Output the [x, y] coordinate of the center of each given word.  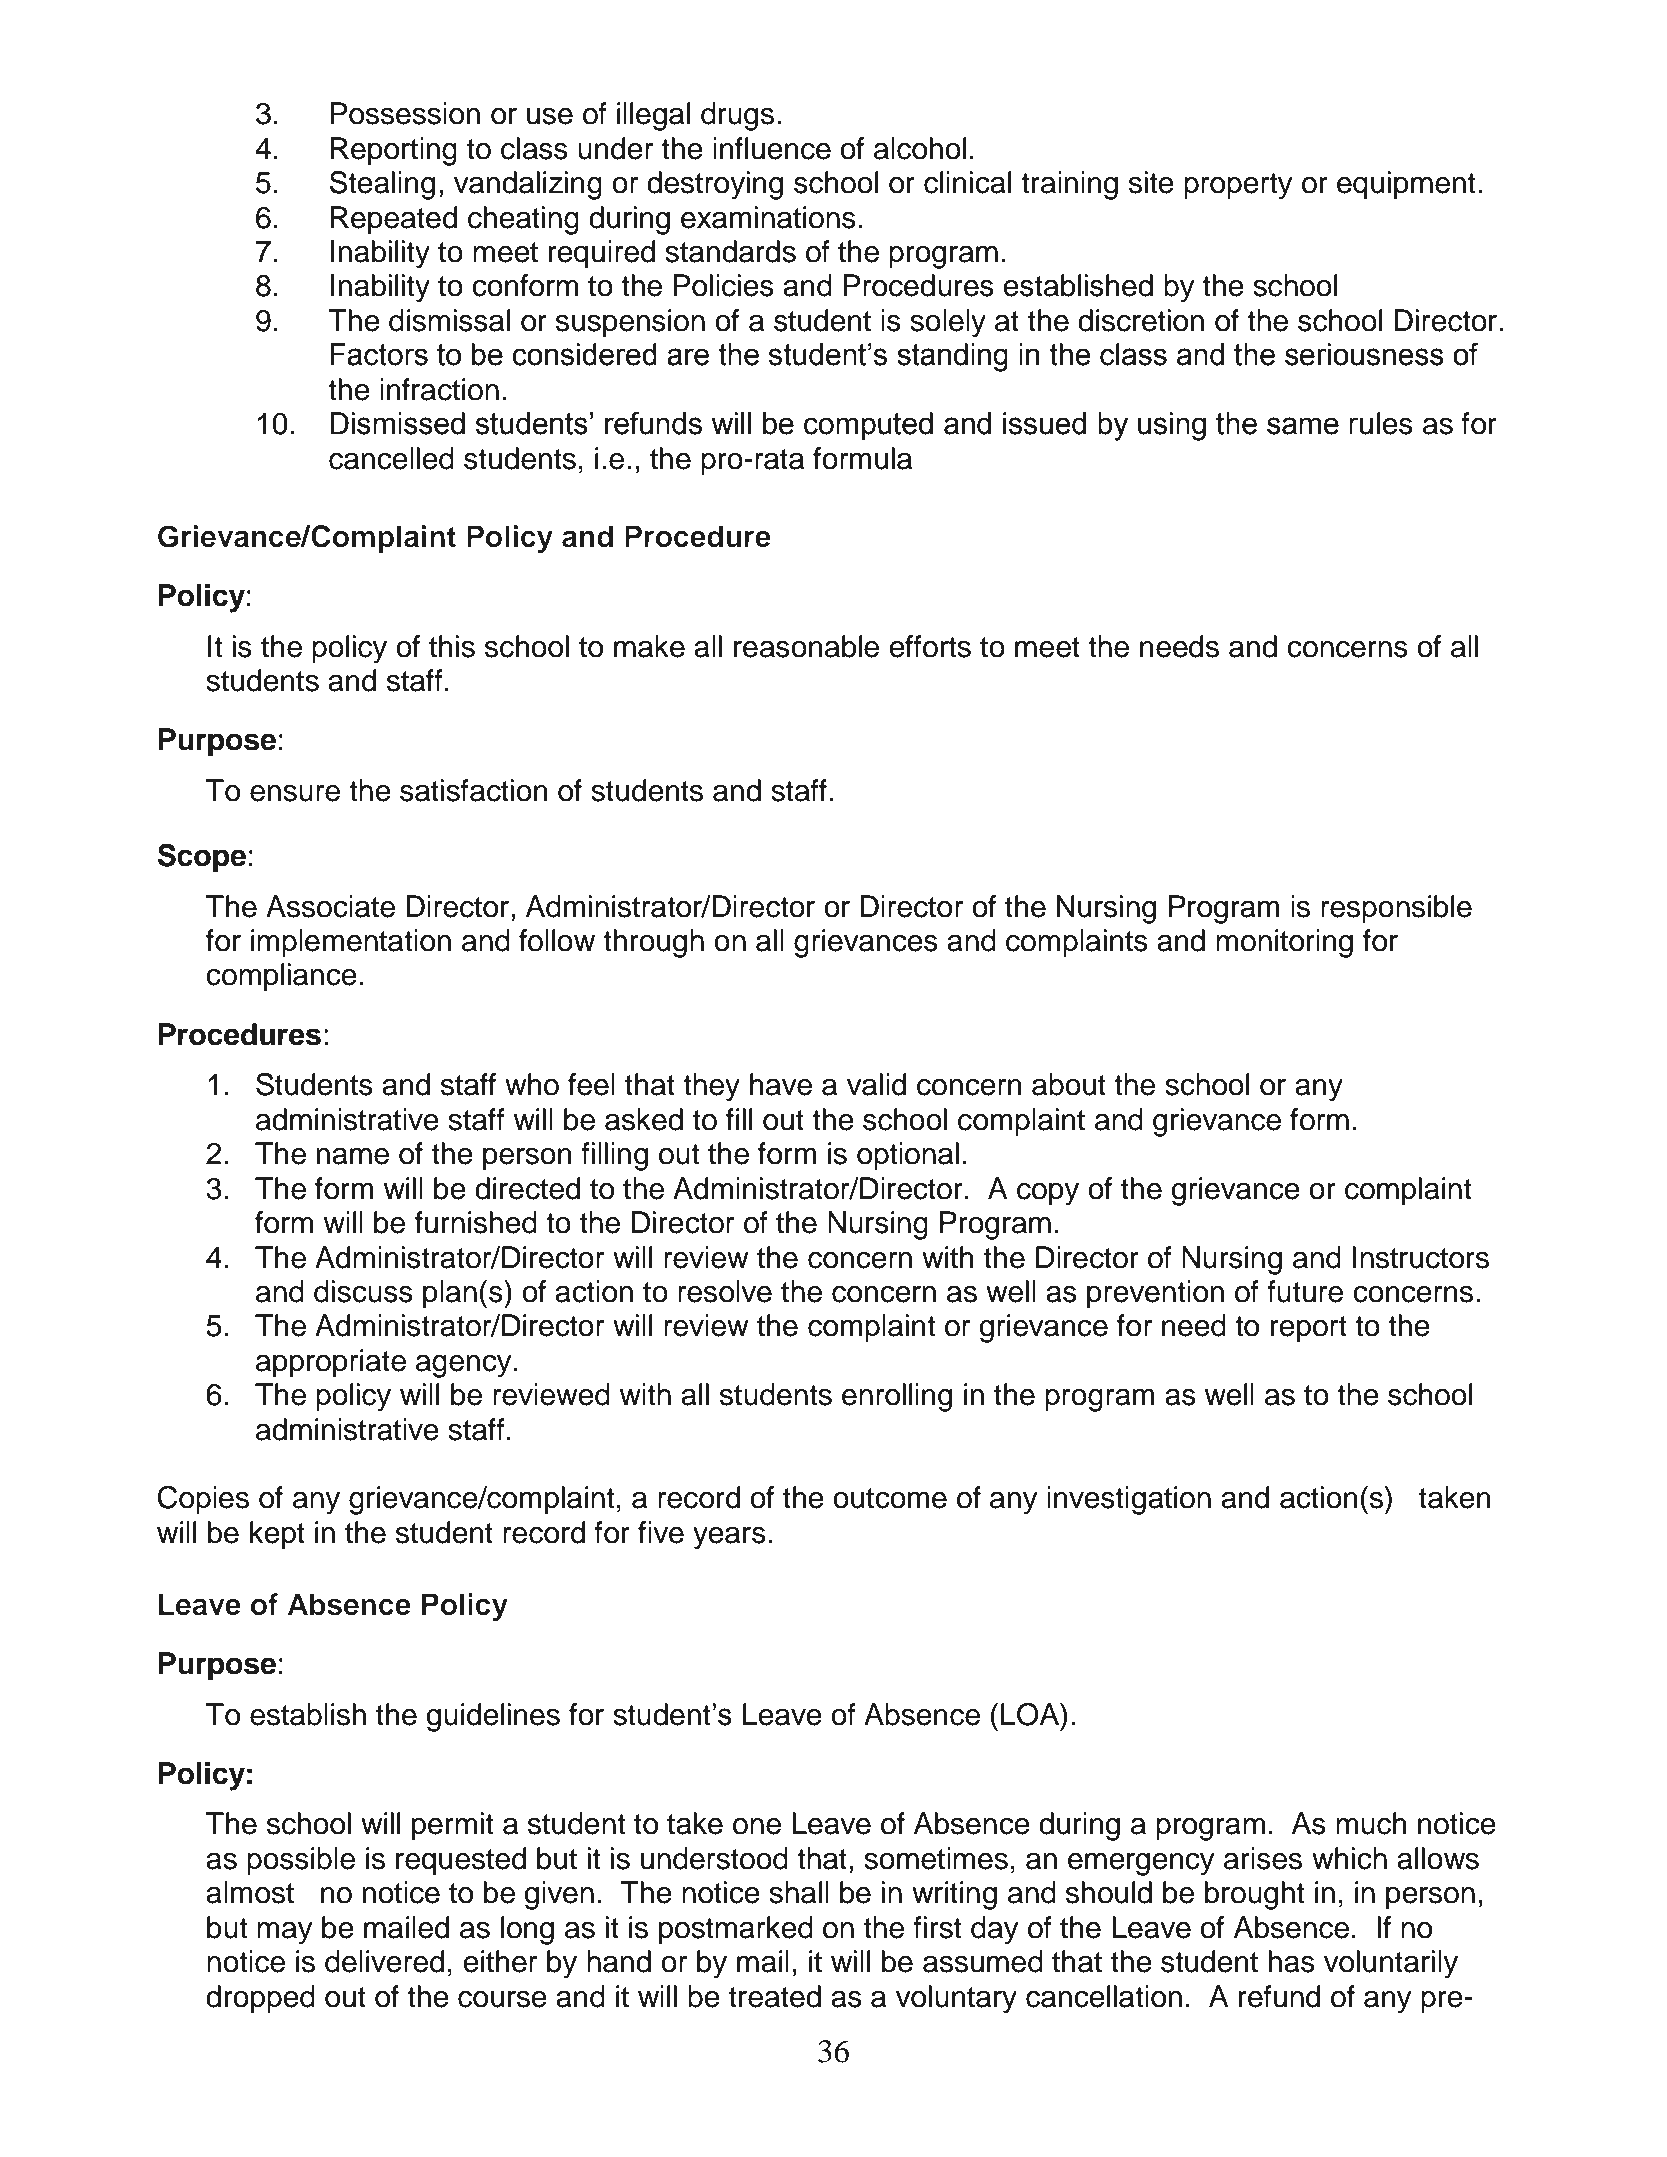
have [781, 1084]
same [1303, 426]
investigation [1129, 1500]
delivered [384, 1961]
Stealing [382, 185]
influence [772, 148]
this [452, 646]
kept [277, 1535]
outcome [890, 1498]
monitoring [1284, 943]
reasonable [806, 646]
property [1238, 186]
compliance [281, 977]
